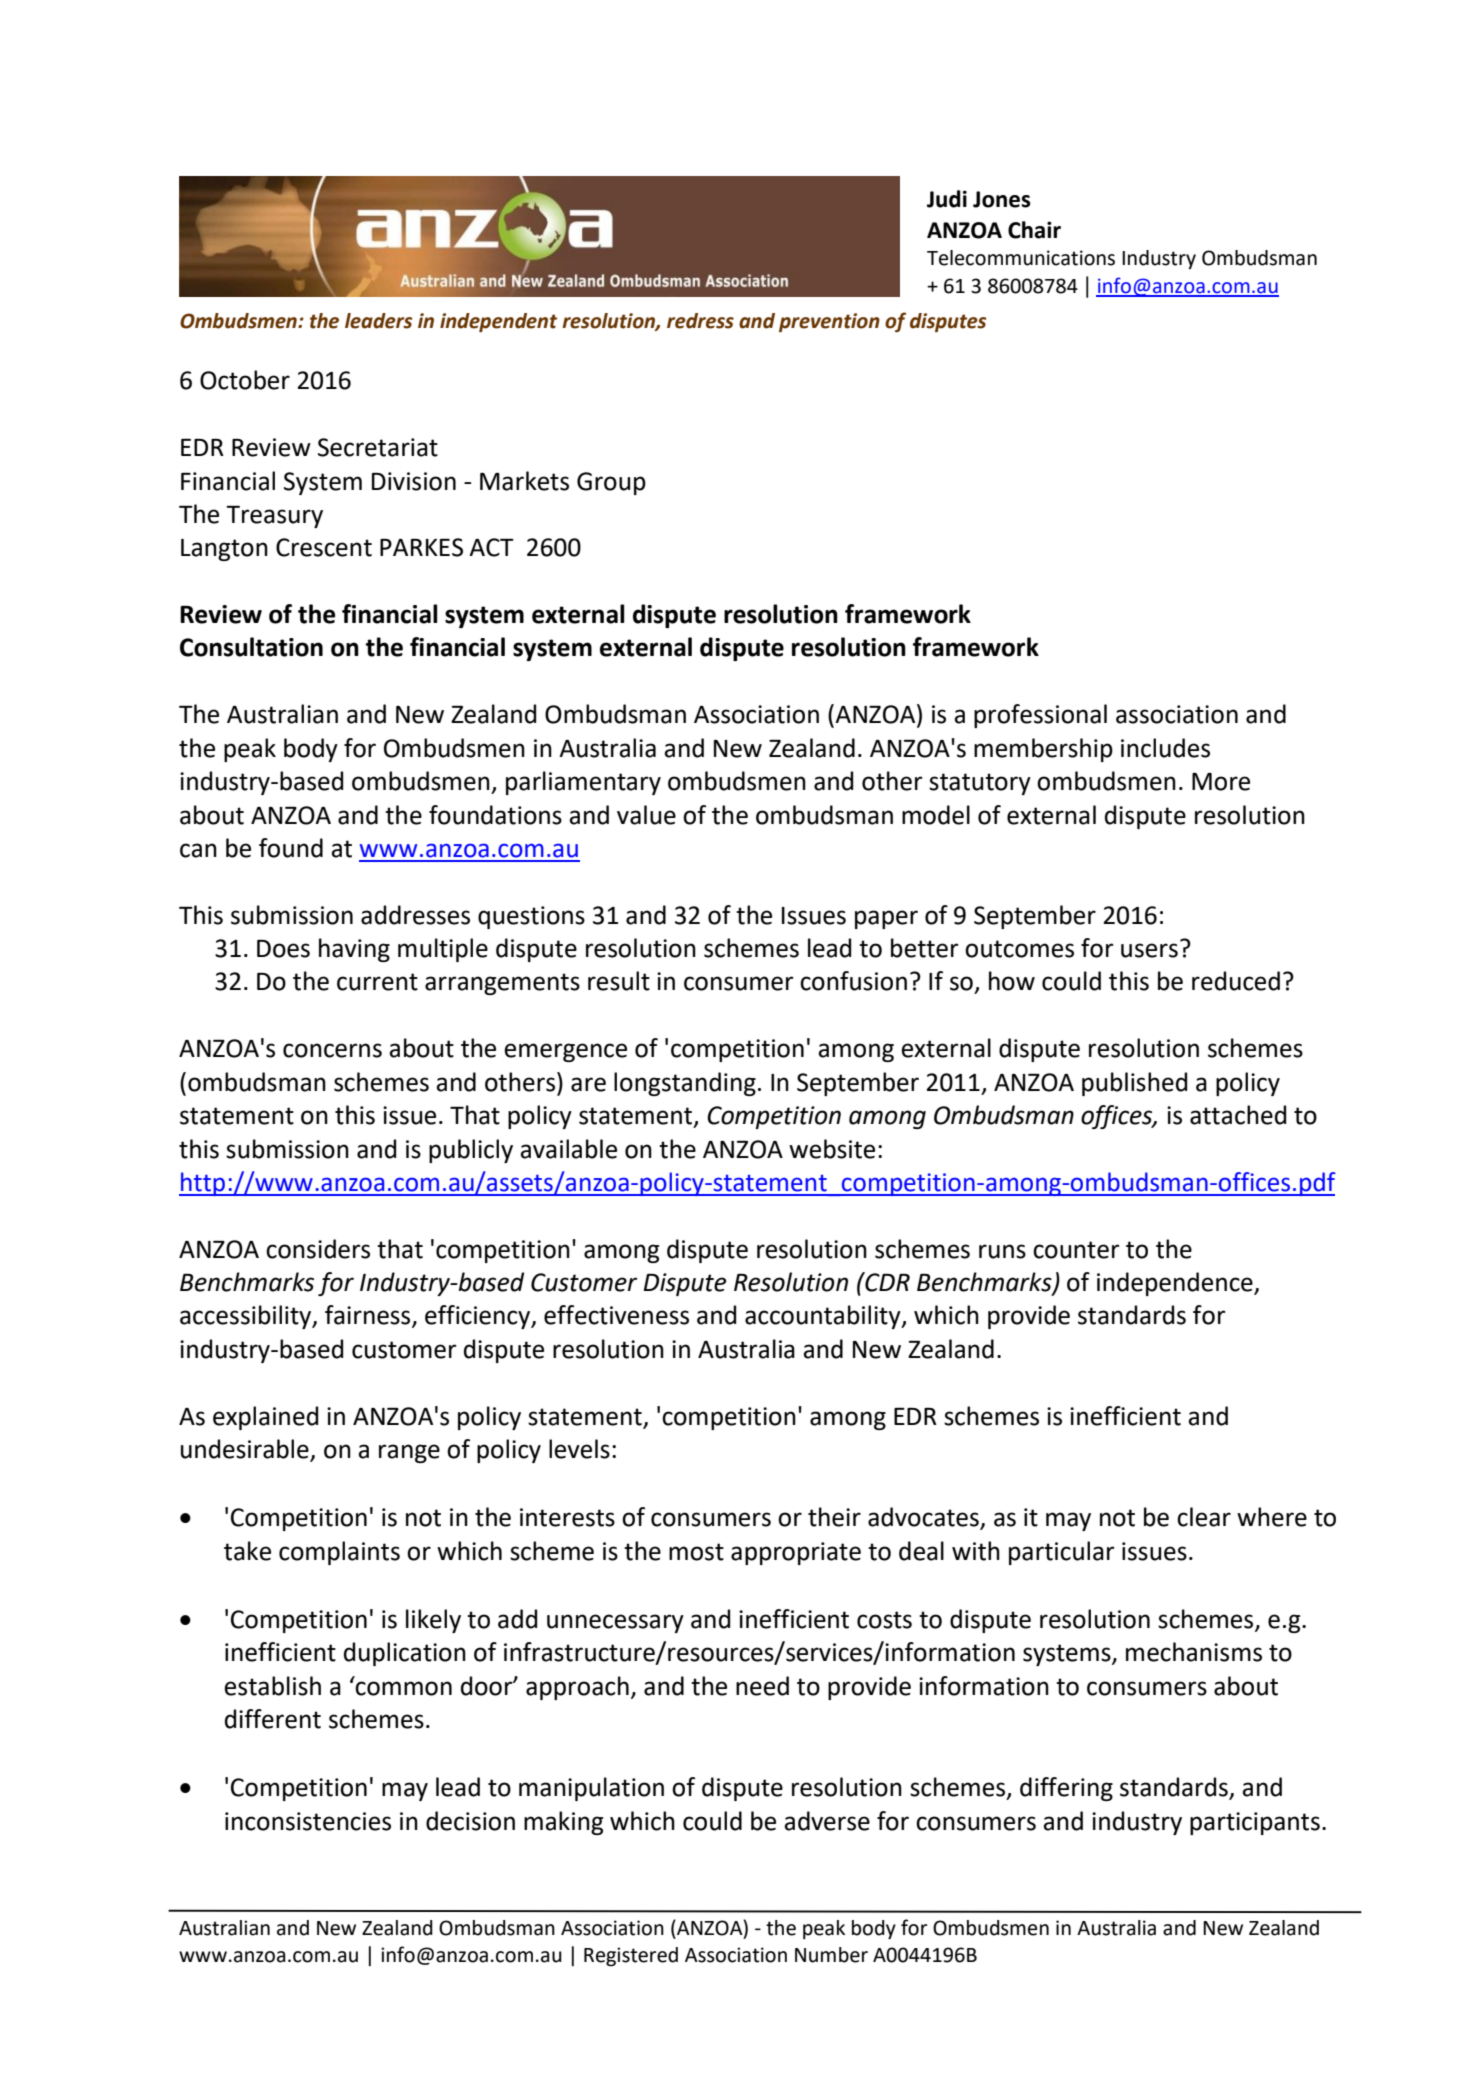  What do you see at coordinates (308, 1821) in the screenshot?
I see `inconsistencies` at bounding box center [308, 1821].
